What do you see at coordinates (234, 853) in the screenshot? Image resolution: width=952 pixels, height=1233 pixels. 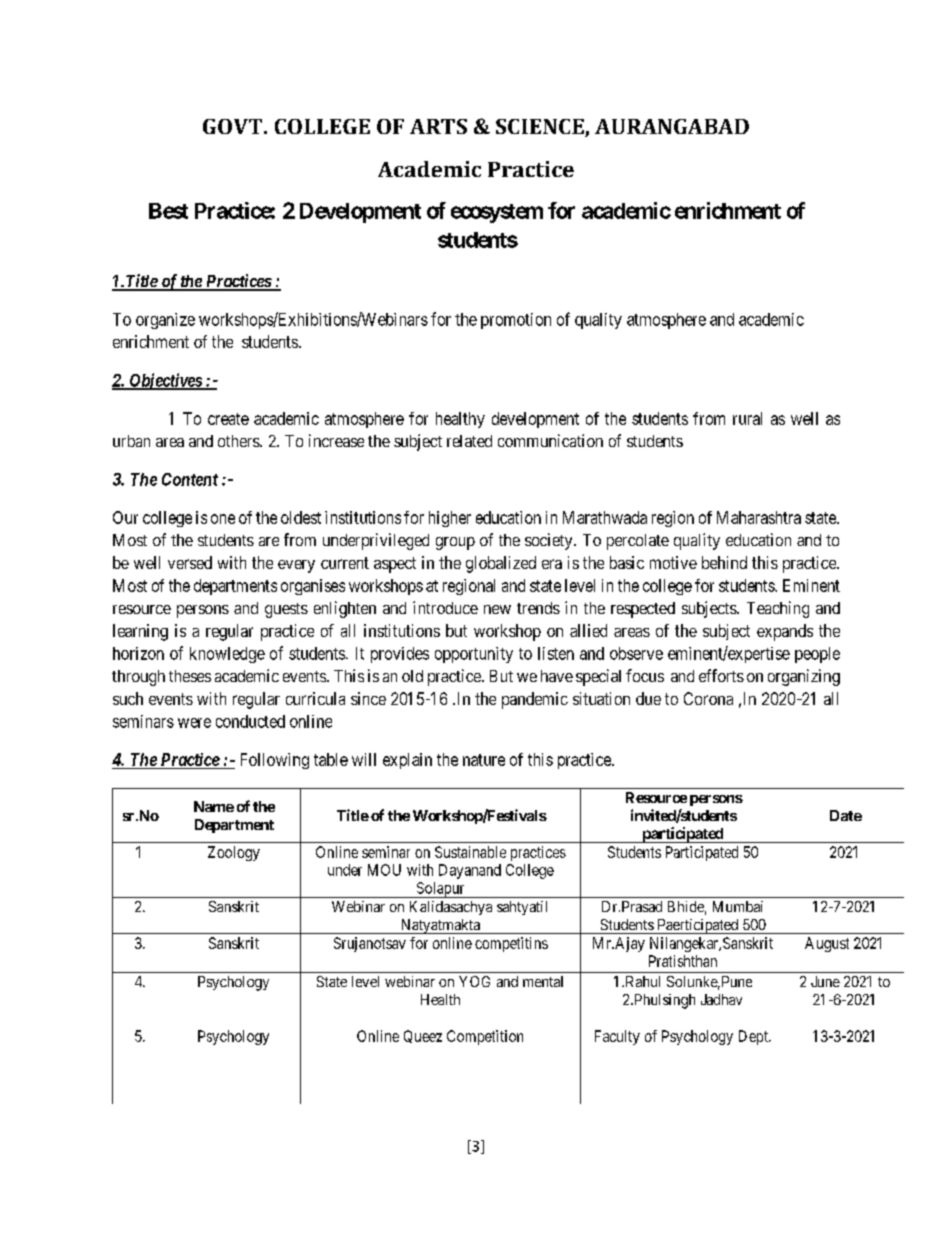 I see `Zoology` at bounding box center [234, 853].
